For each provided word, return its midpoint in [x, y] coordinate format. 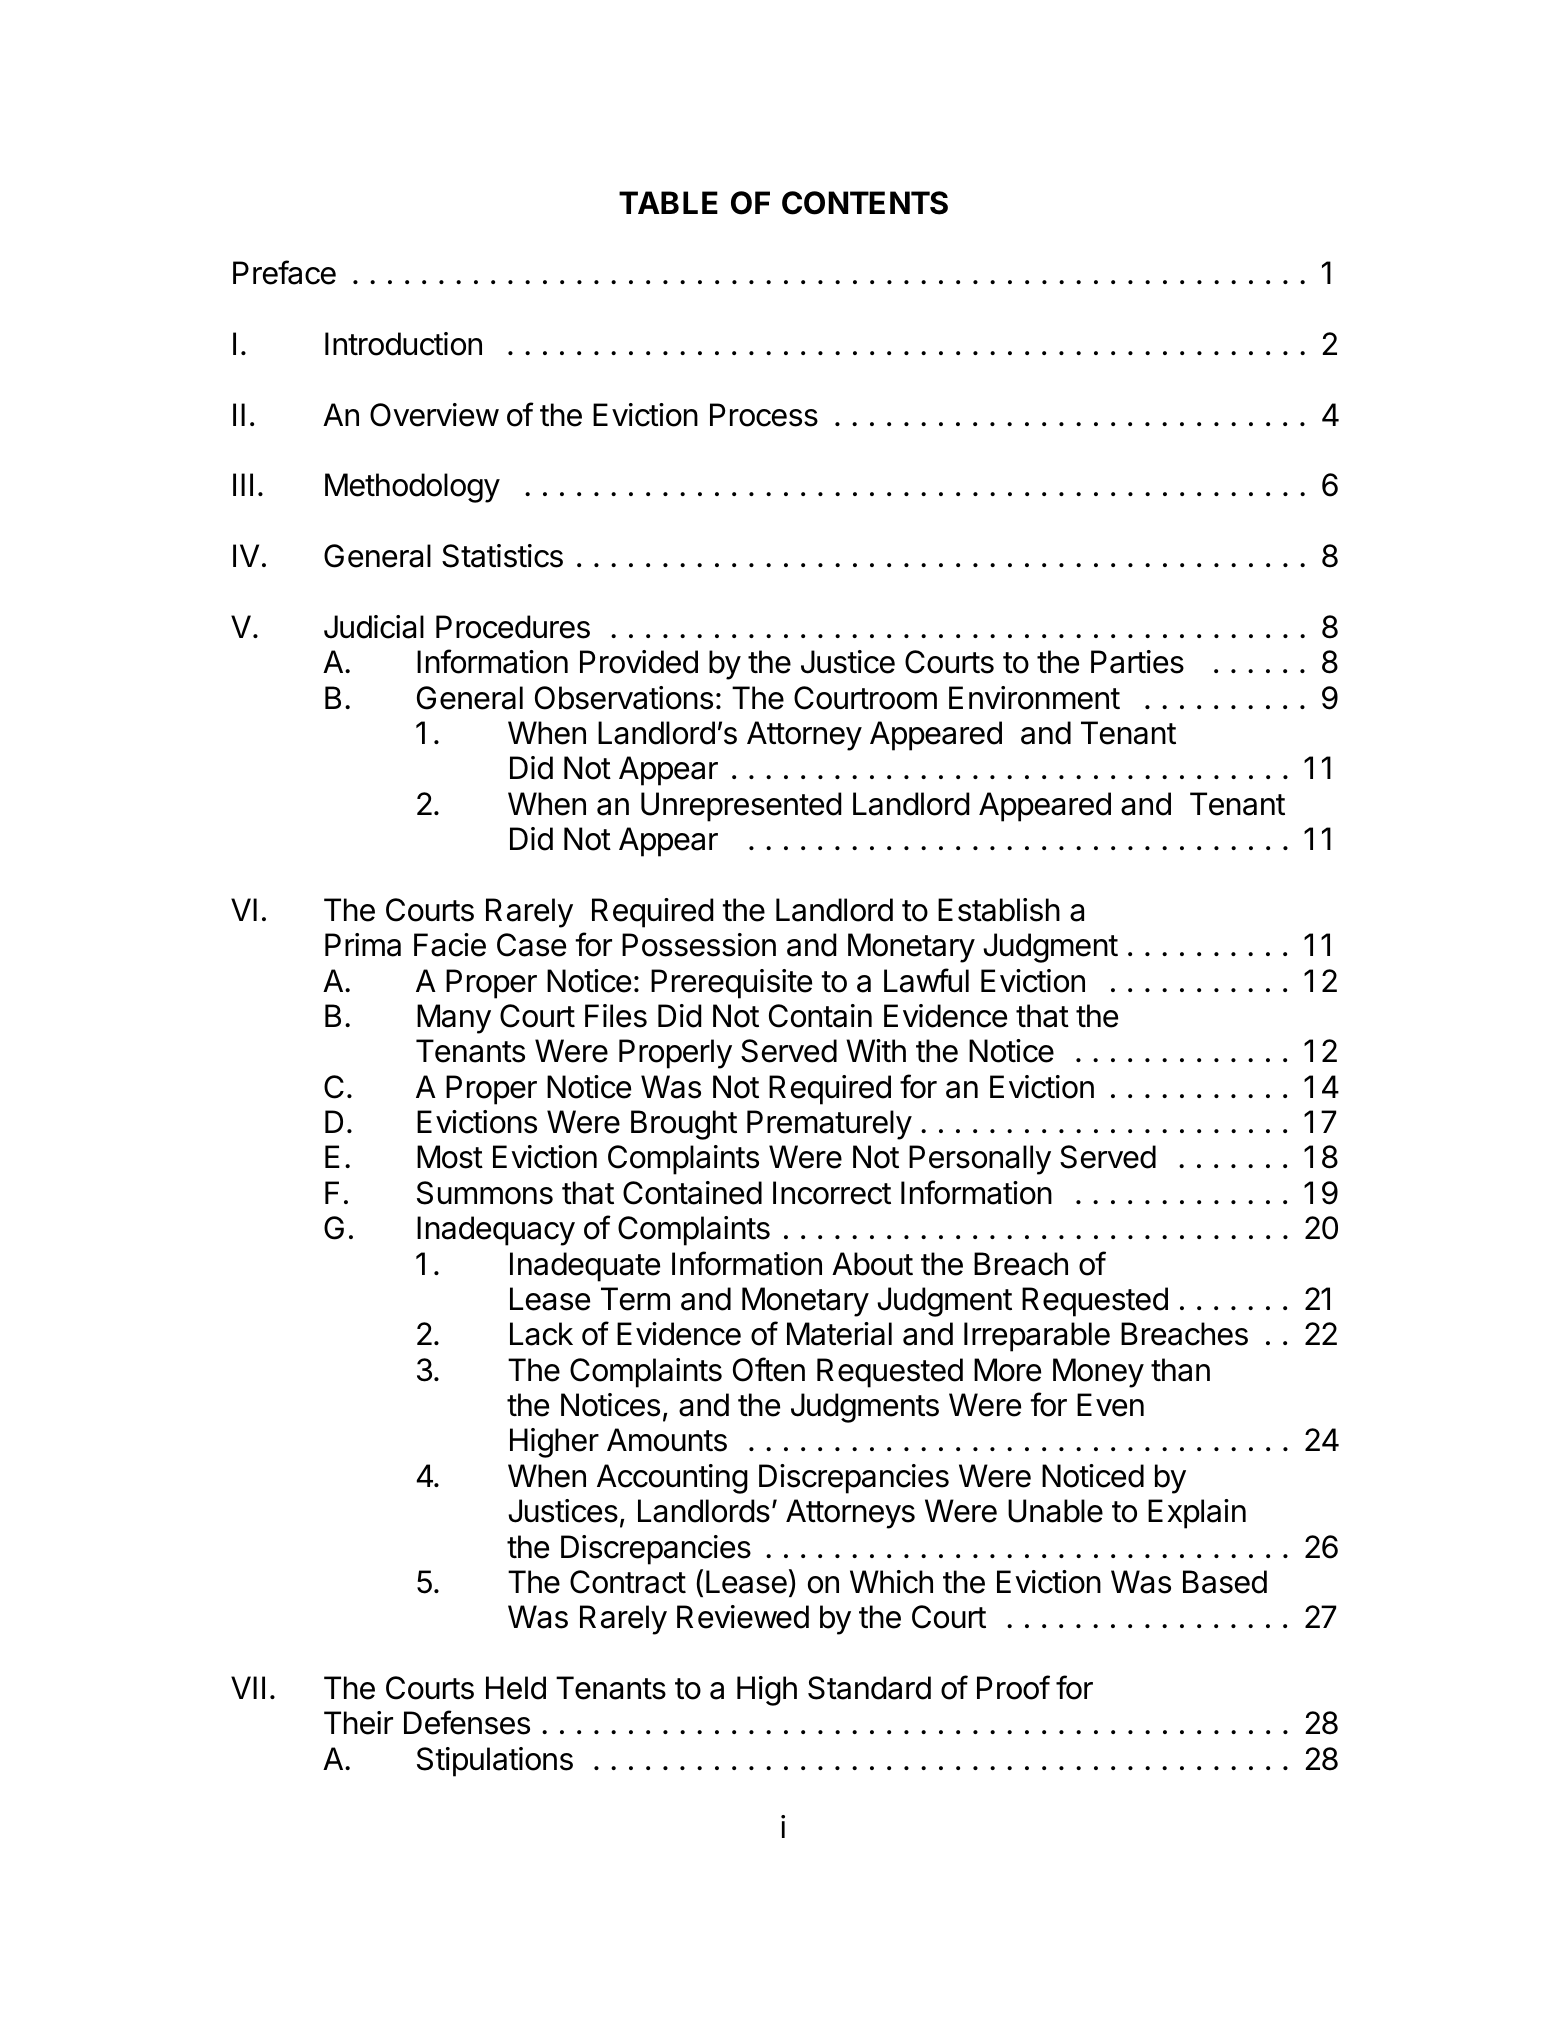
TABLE [668, 202]
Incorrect [832, 1193]
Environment [1034, 698]
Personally [980, 1160]
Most [450, 1157]
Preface [284, 272]
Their [358, 1723]
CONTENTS [865, 203]
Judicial [374, 627]
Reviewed [743, 1617]
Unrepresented [741, 807]
